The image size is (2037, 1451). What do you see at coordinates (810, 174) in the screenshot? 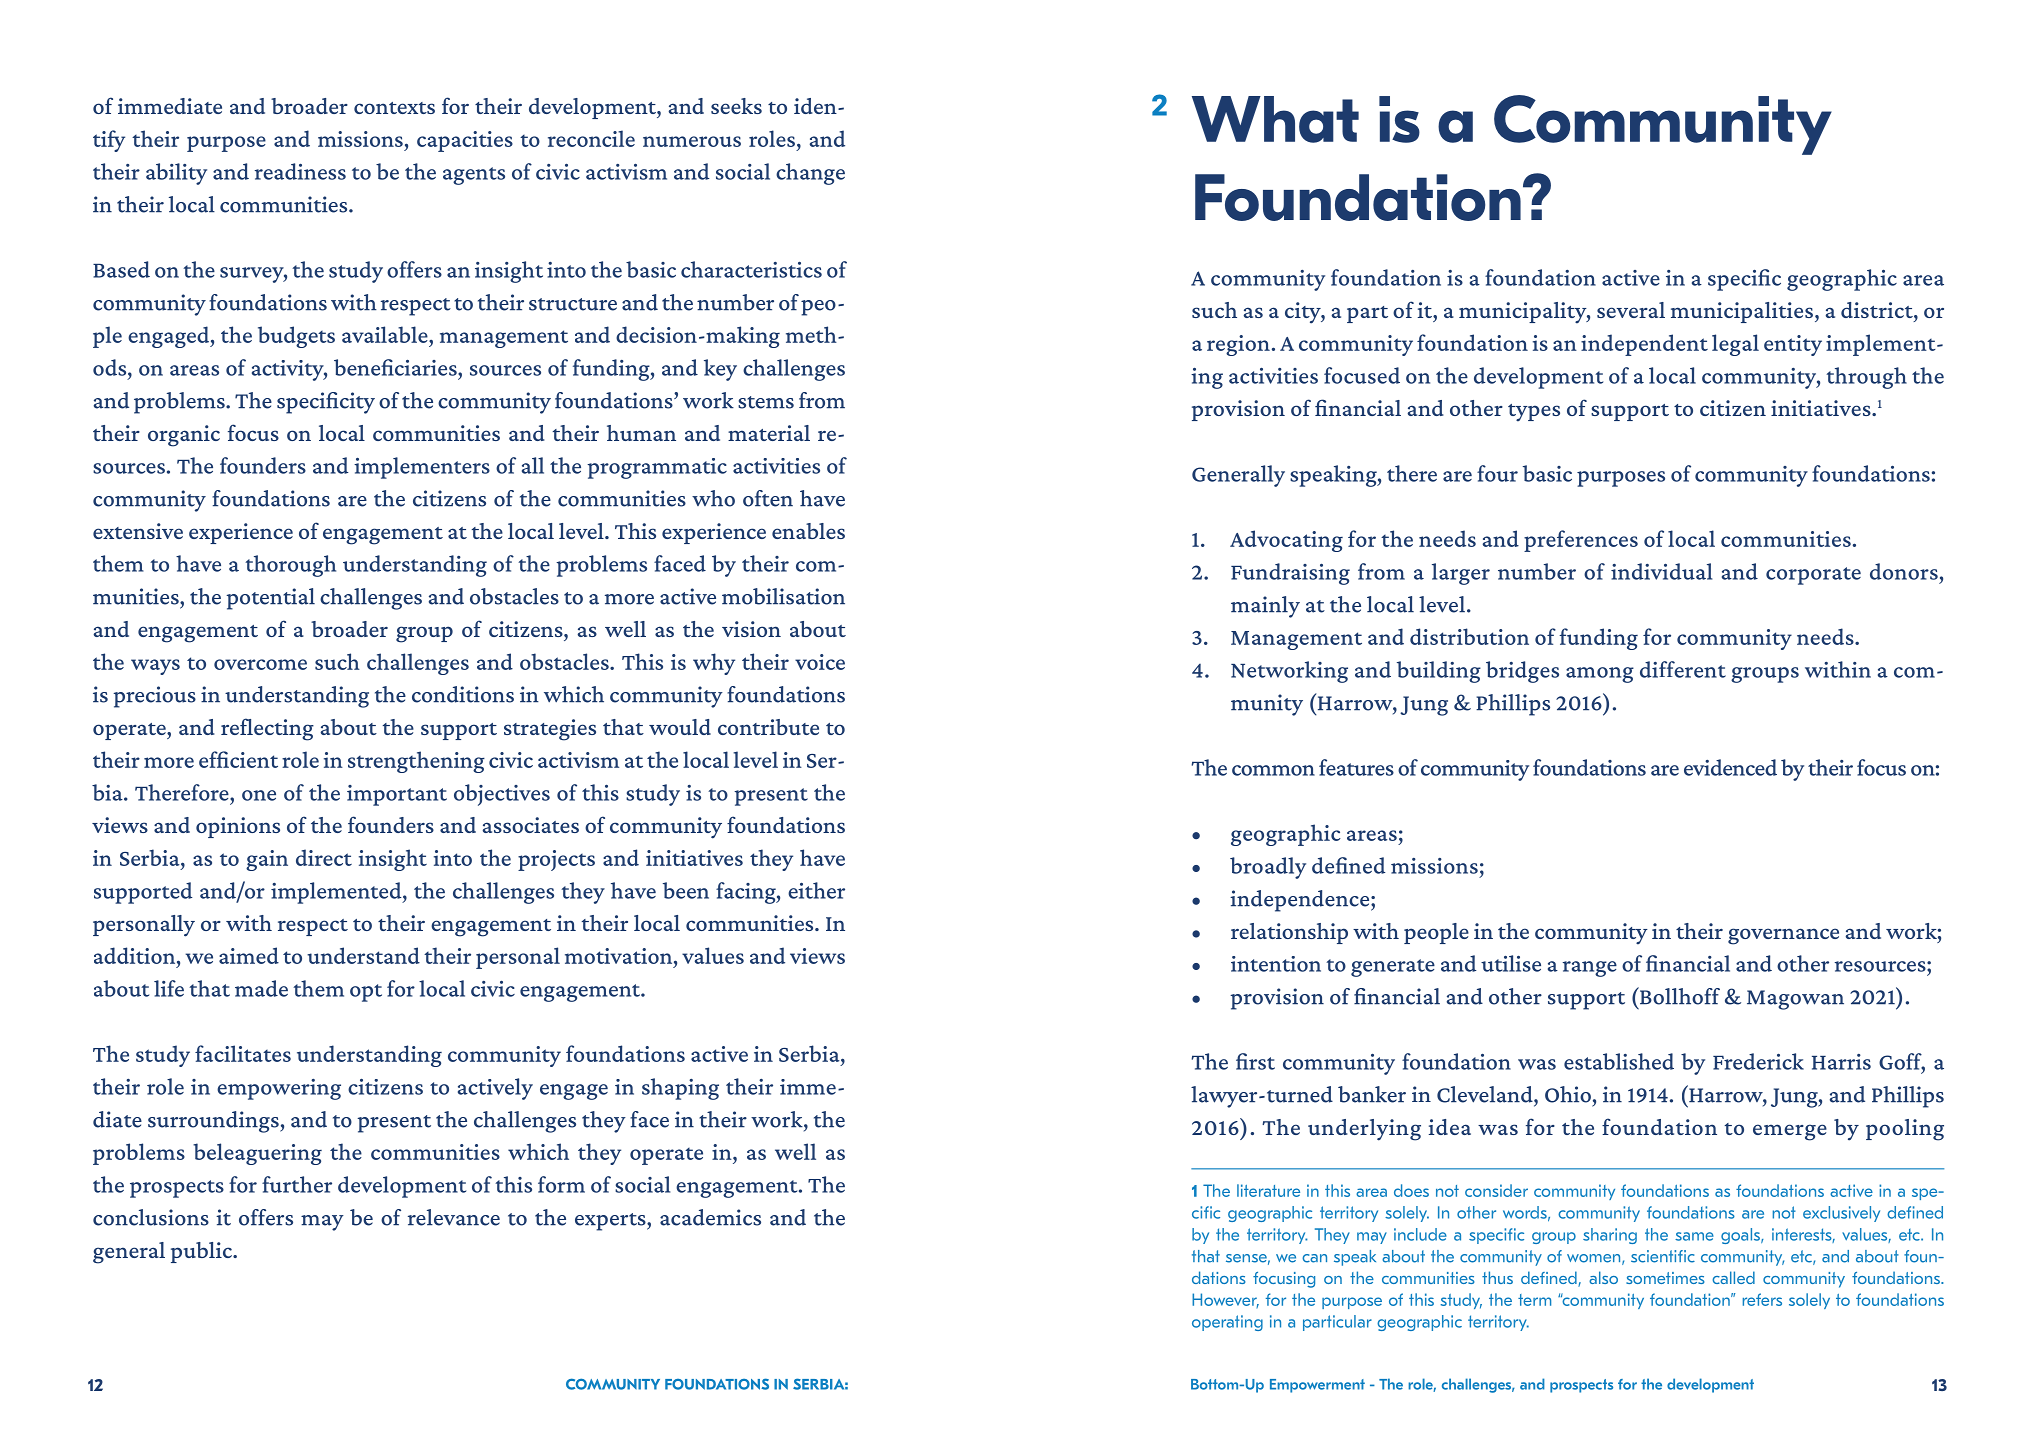
I see `change` at bounding box center [810, 174].
